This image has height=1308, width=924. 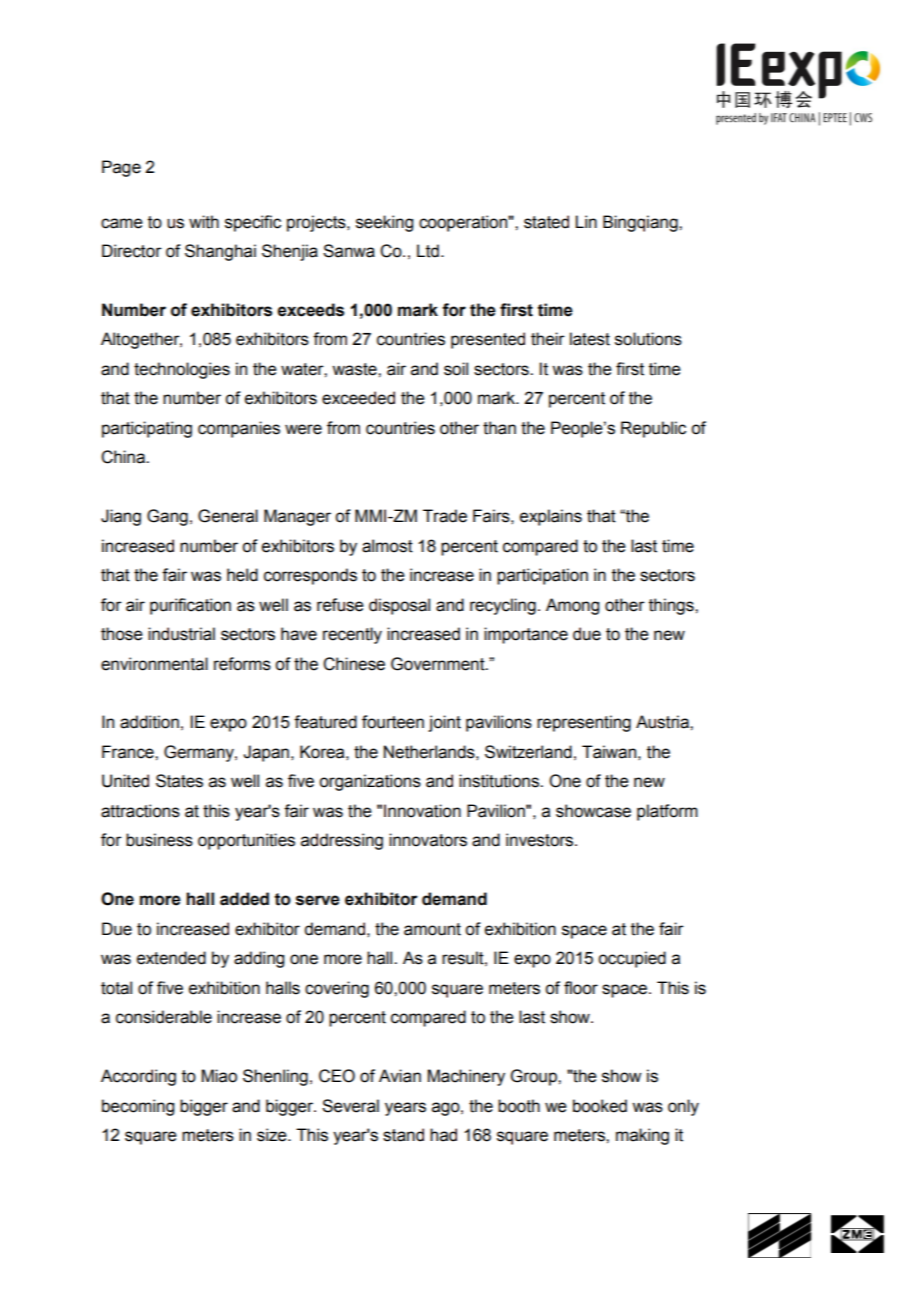 I want to click on stand, so click(x=403, y=1135).
